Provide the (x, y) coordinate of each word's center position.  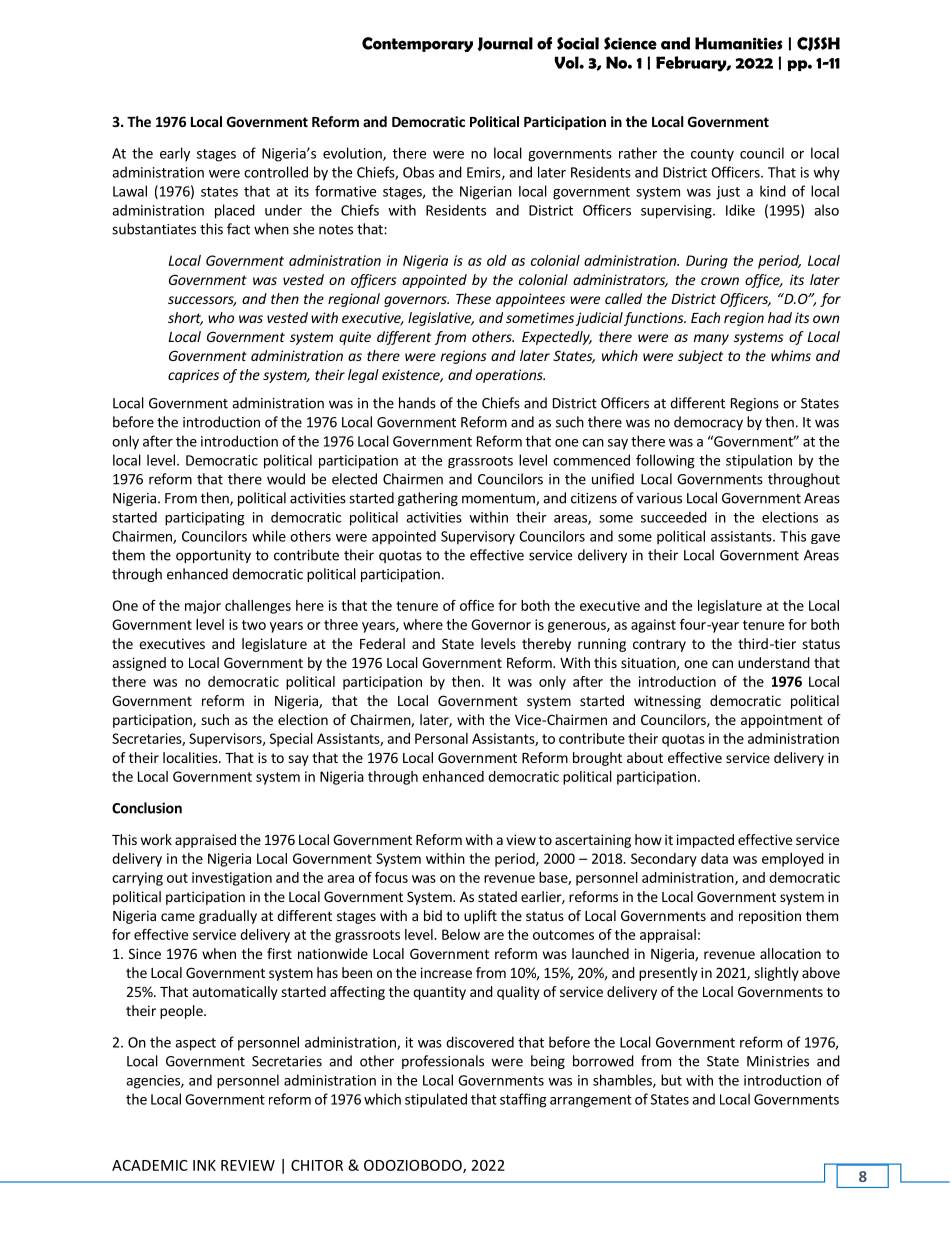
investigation (232, 879)
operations (510, 376)
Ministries (778, 1061)
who (221, 317)
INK (204, 1165)
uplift (480, 917)
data (714, 858)
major (203, 607)
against (653, 626)
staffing (523, 1100)
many (711, 339)
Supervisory (478, 538)
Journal (505, 44)
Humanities (739, 43)
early (175, 154)
